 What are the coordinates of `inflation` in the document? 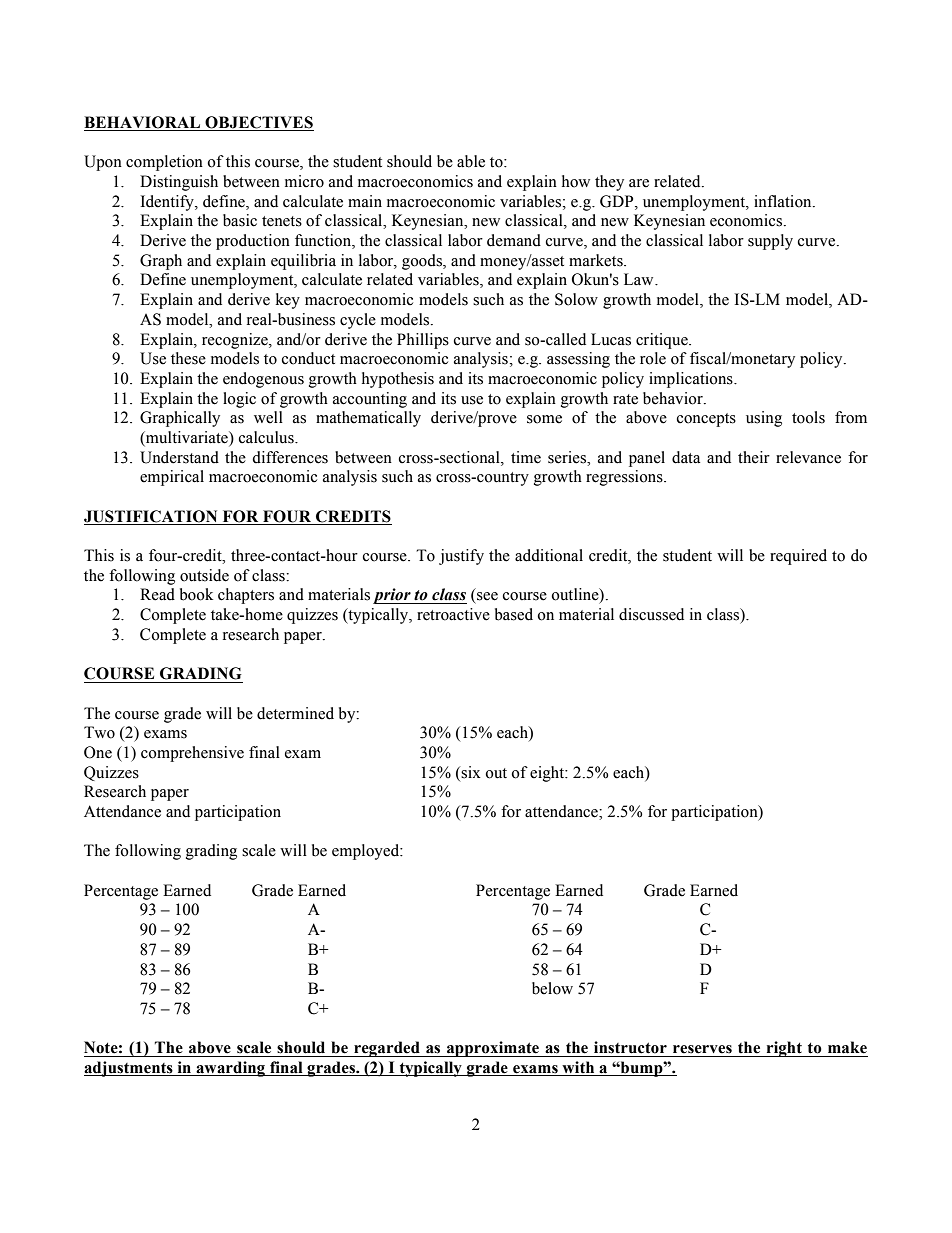 It's located at (784, 201).
